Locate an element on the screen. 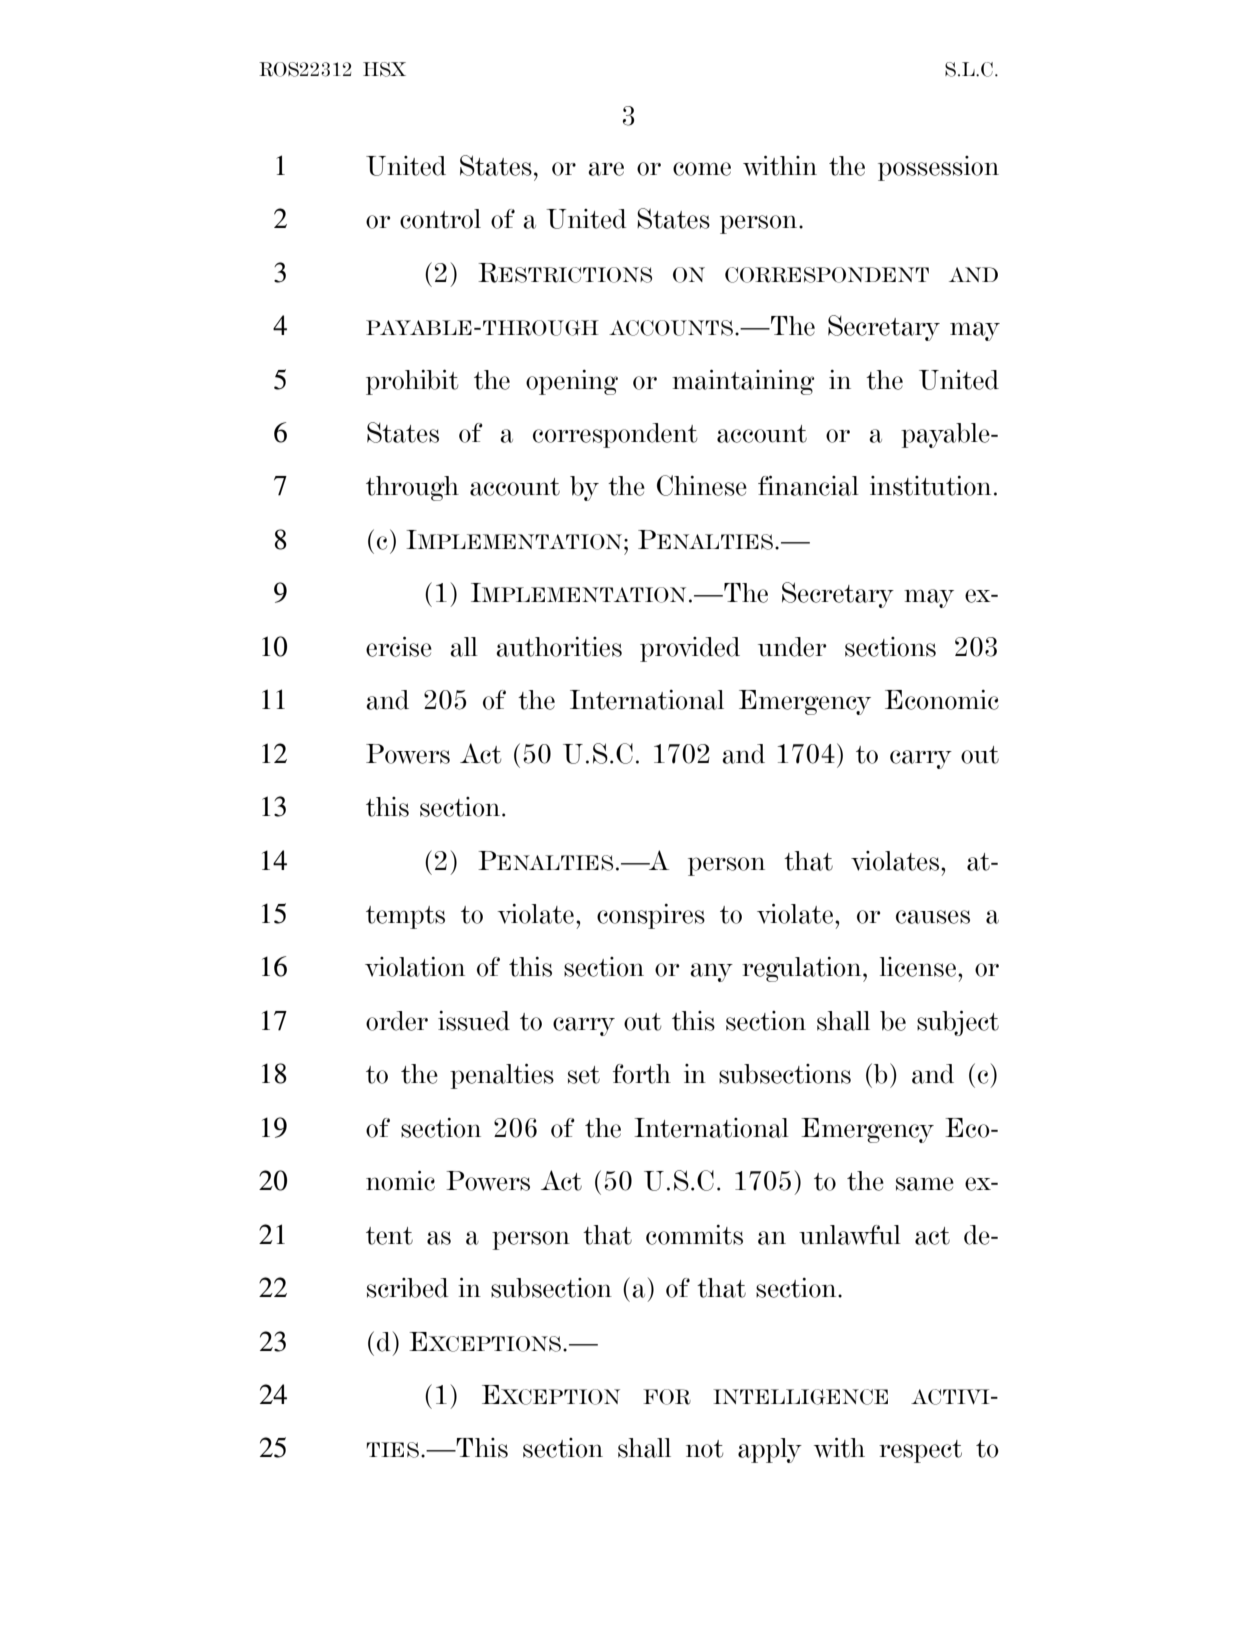 Image resolution: width=1258 pixels, height=1628 pixels. possession is located at coordinates (938, 168).
